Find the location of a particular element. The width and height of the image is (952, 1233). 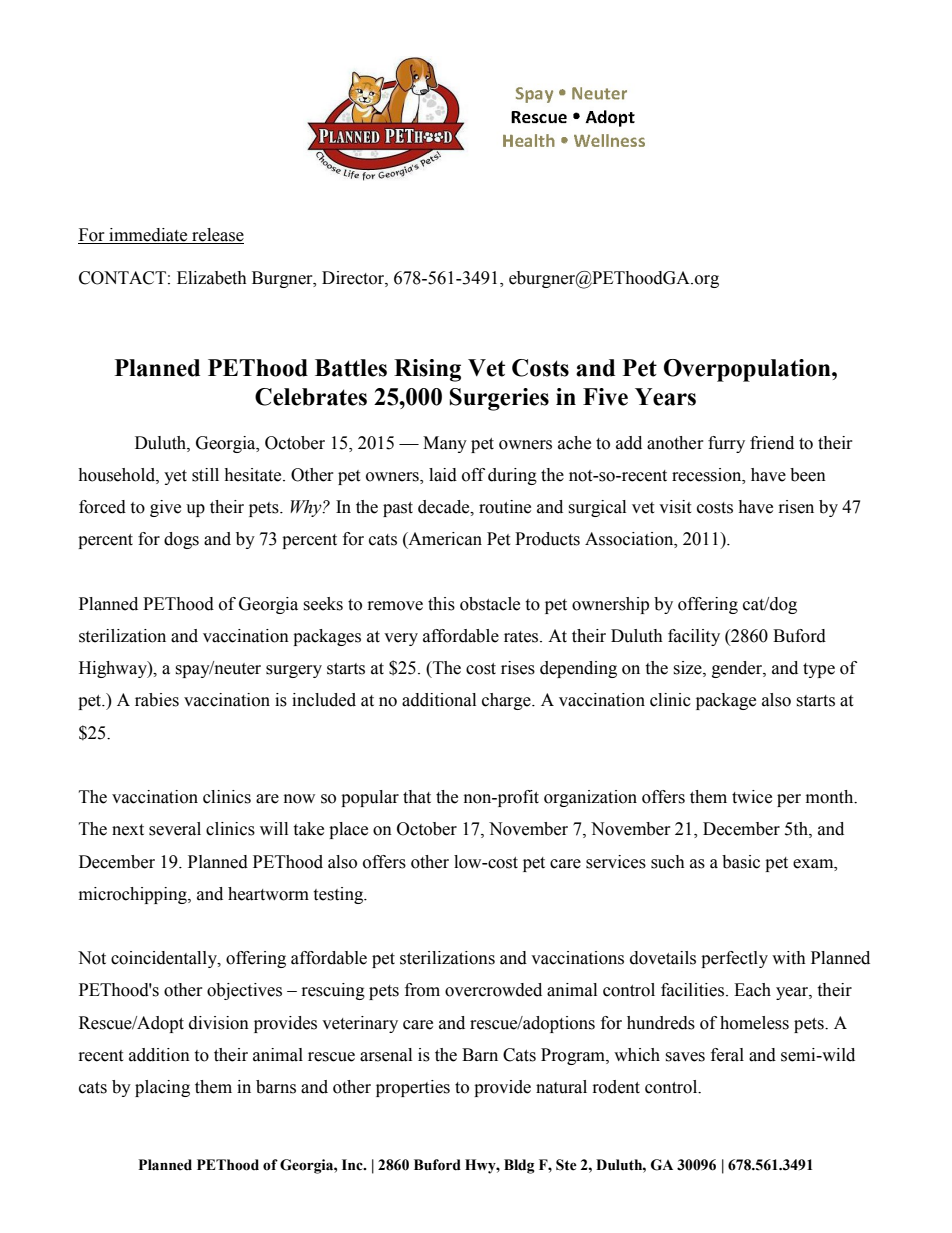

charge is located at coordinates (507, 701).
